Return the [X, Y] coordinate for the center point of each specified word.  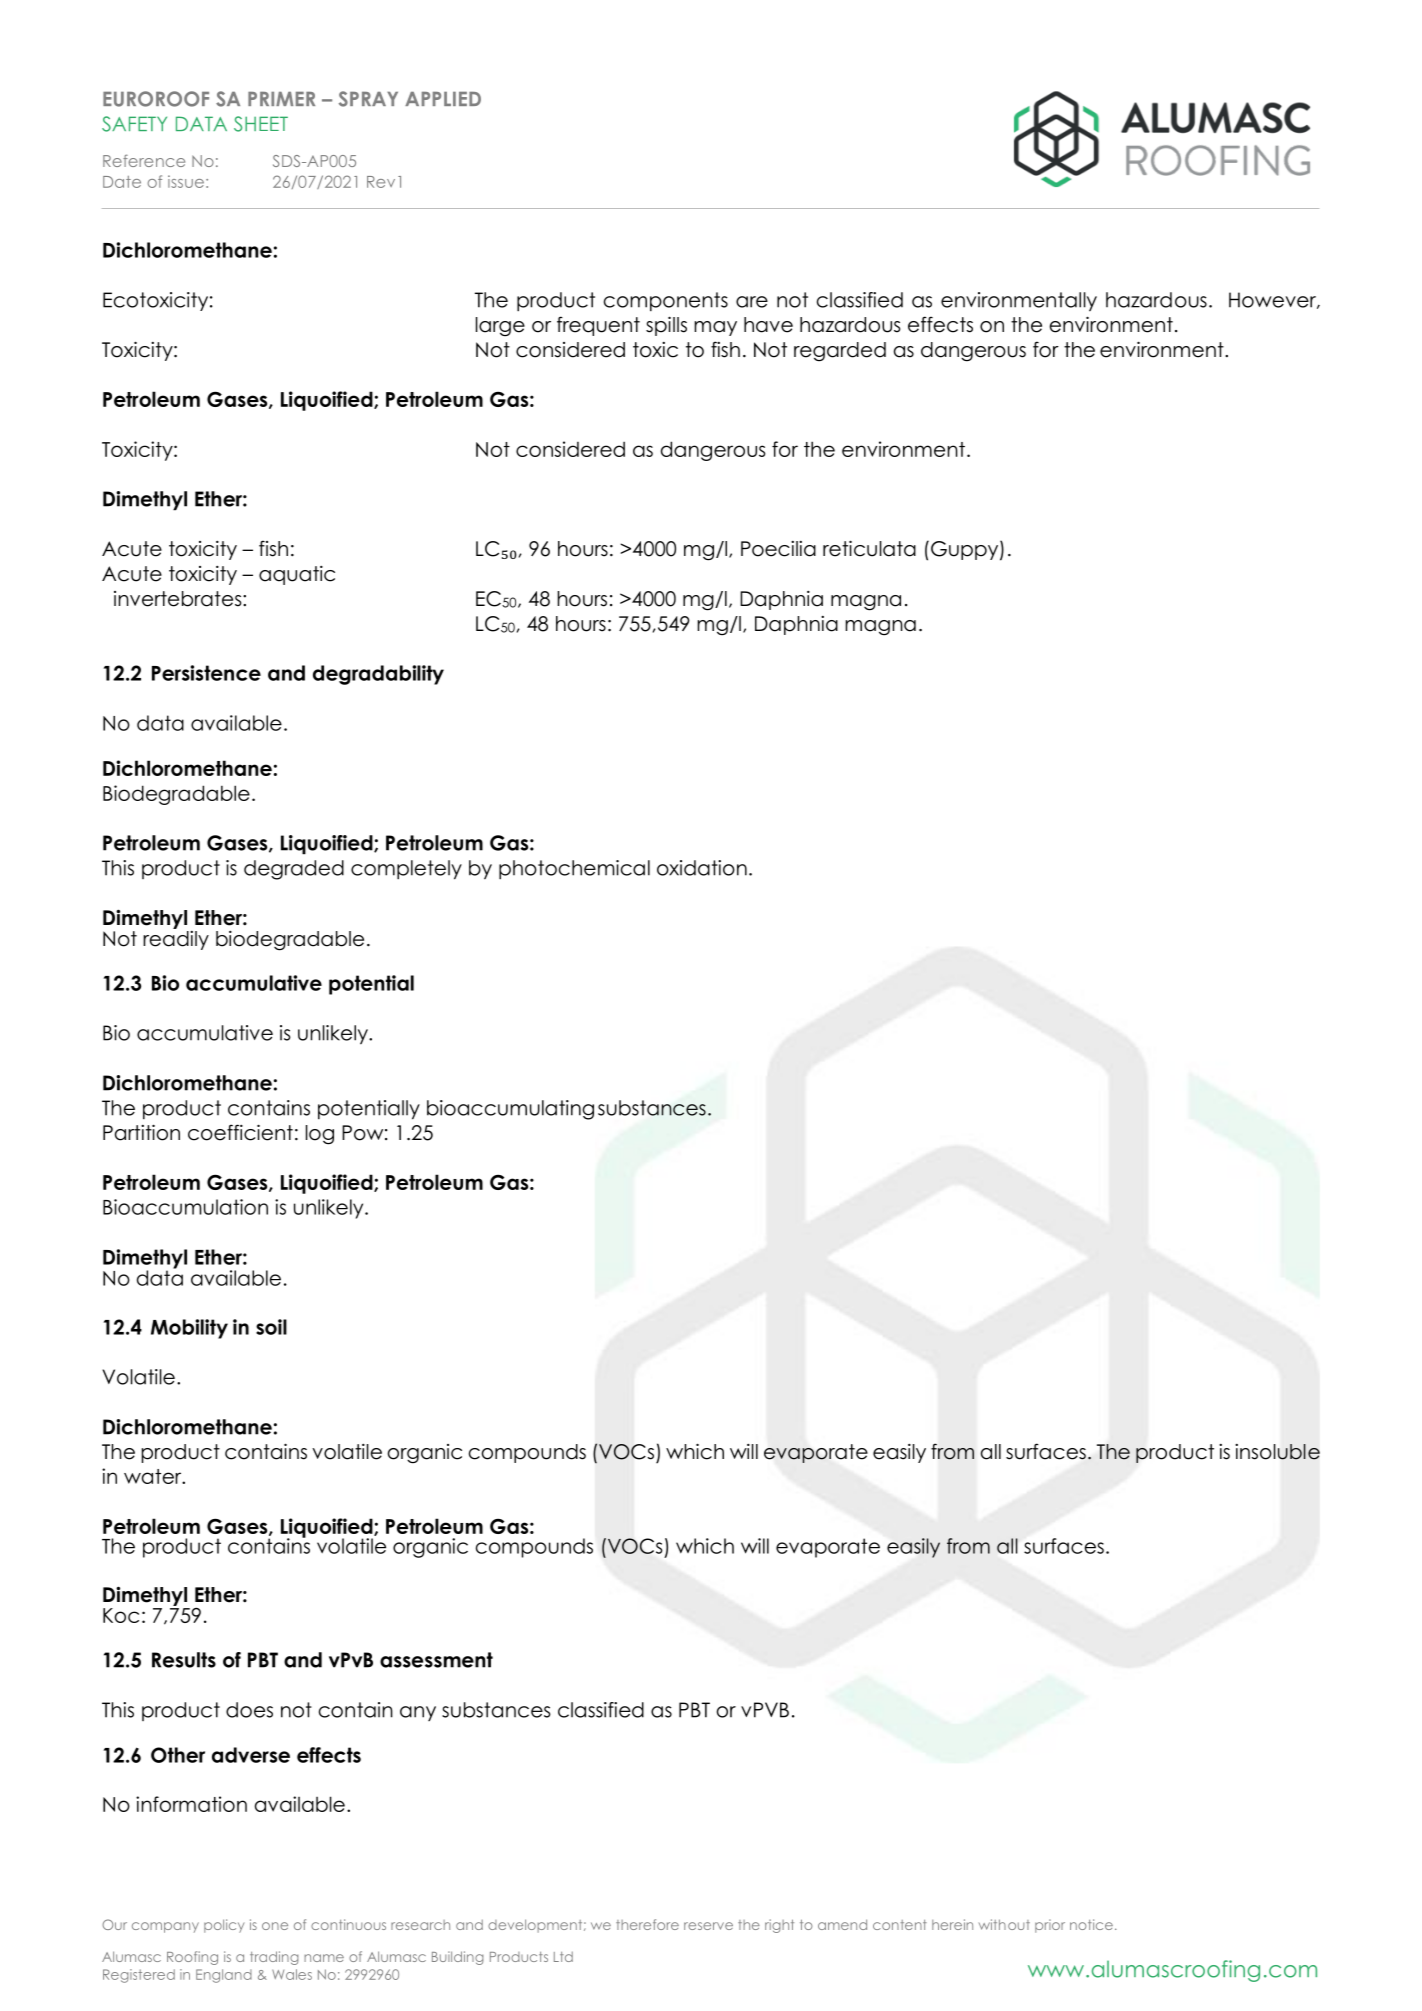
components [666, 301]
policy [224, 1926]
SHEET [261, 124]
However [1273, 300]
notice [1091, 1924]
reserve [708, 1926]
